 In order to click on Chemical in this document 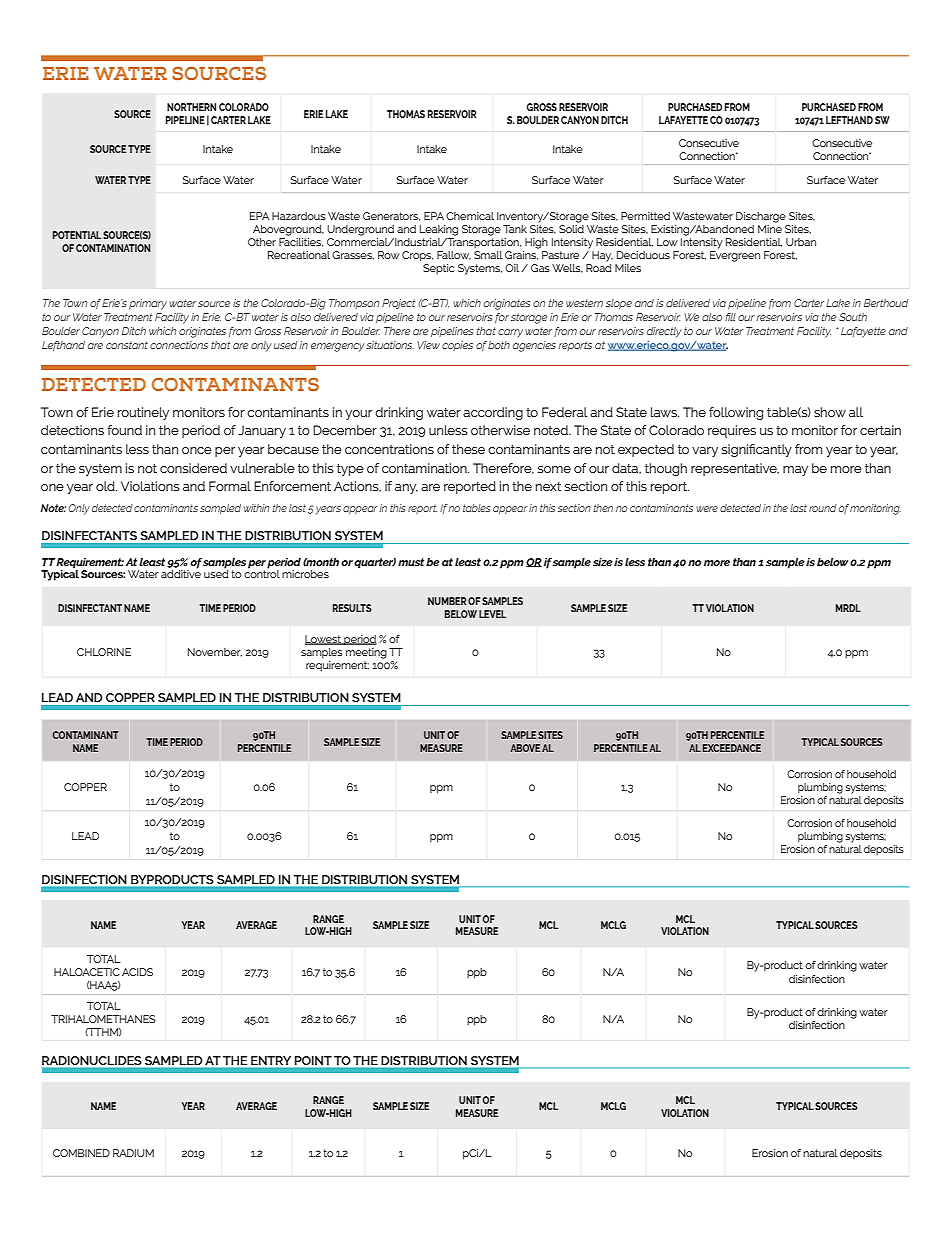, I will do `click(470, 216)`.
